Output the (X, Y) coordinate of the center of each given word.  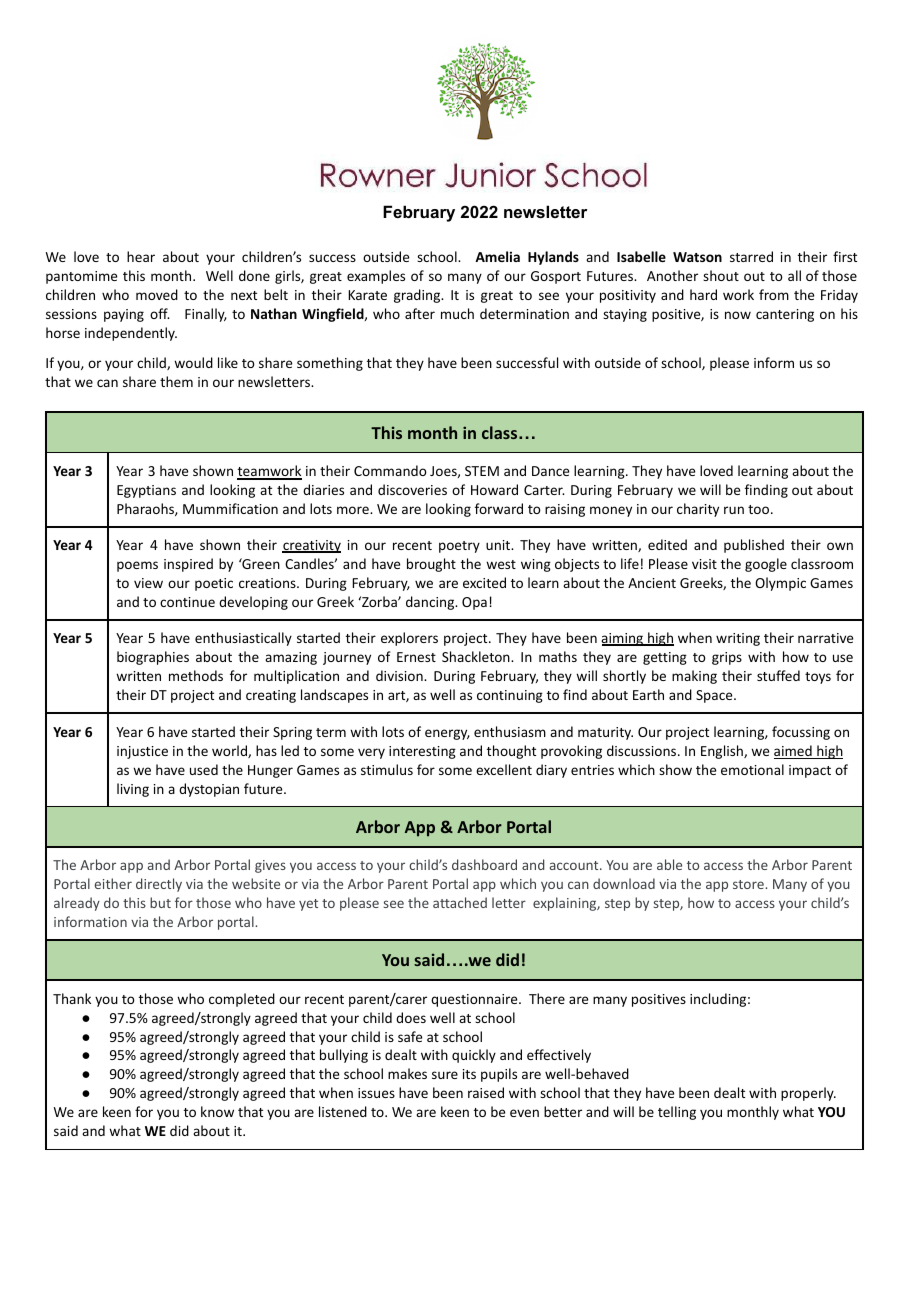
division (400, 675)
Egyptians (146, 491)
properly (808, 1094)
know (217, 1111)
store (749, 884)
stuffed (778, 675)
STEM (482, 471)
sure (445, 1075)
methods (196, 675)
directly (159, 885)
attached (460, 902)
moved (157, 294)
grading (418, 296)
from (774, 294)
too (760, 509)
